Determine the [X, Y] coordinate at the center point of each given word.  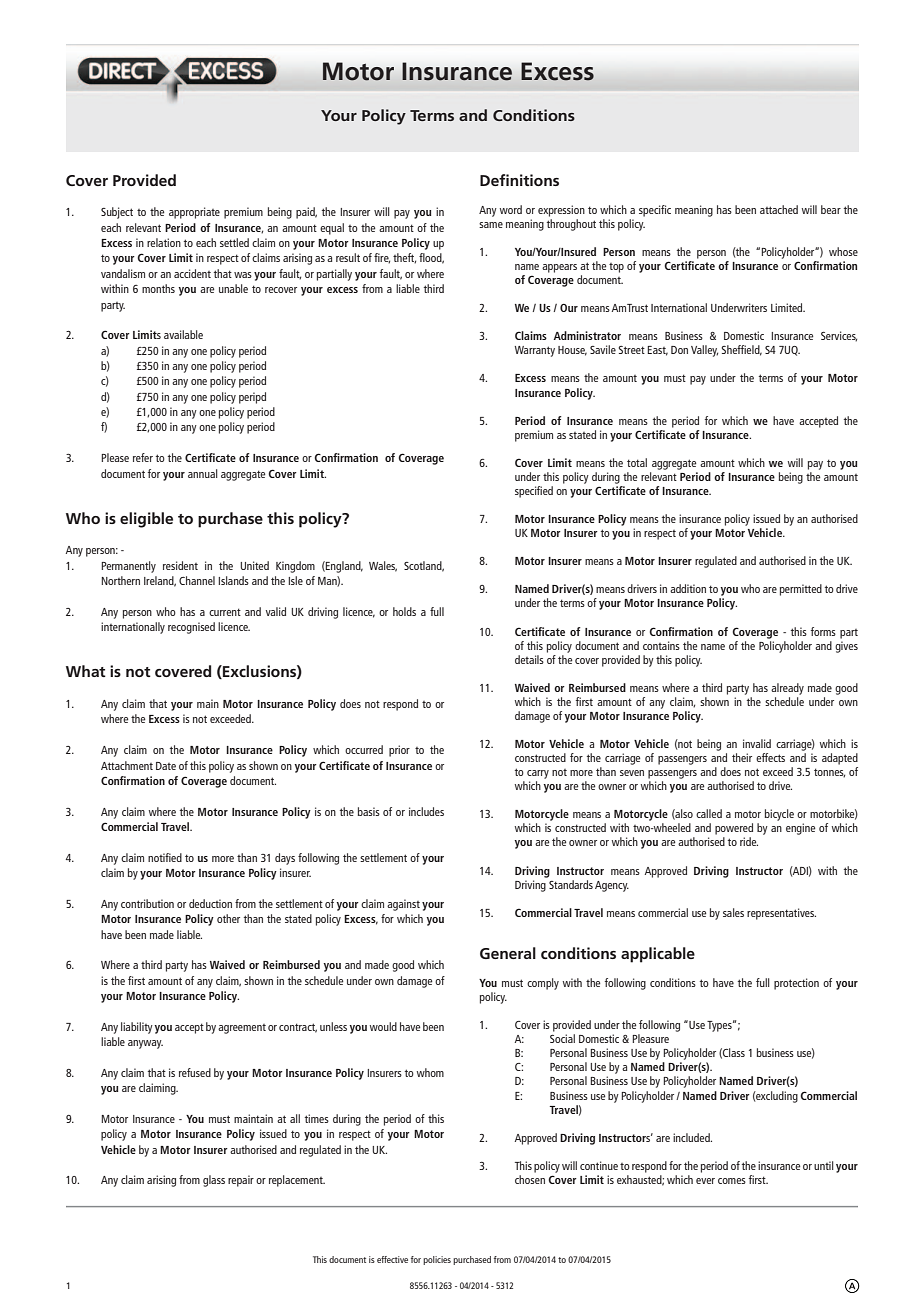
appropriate [194, 213]
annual [203, 473]
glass [214, 1181]
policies [437, 1260]
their [742, 757]
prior [399, 751]
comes [732, 1181]
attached [779, 209]
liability [137, 1028]
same [491, 225]
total [637, 462]
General [508, 953]
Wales [383, 566]
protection [796, 984]
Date [166, 766]
